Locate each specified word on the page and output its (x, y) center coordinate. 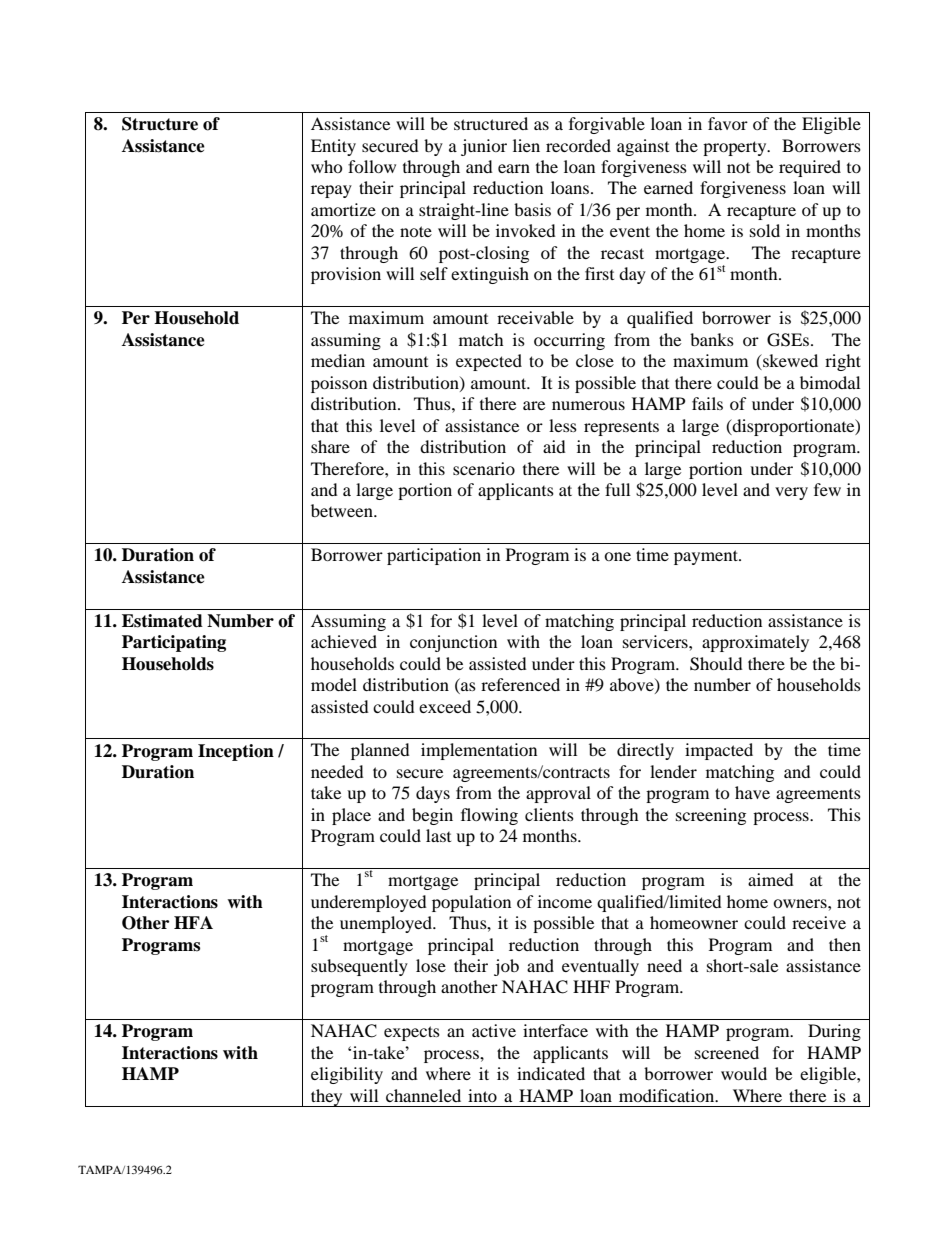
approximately (755, 643)
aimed (771, 879)
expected (489, 362)
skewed (789, 362)
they (327, 1098)
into (482, 1095)
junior (484, 147)
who (327, 166)
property (736, 148)
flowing (489, 816)
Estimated (162, 621)
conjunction (453, 643)
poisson (339, 384)
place (351, 816)
